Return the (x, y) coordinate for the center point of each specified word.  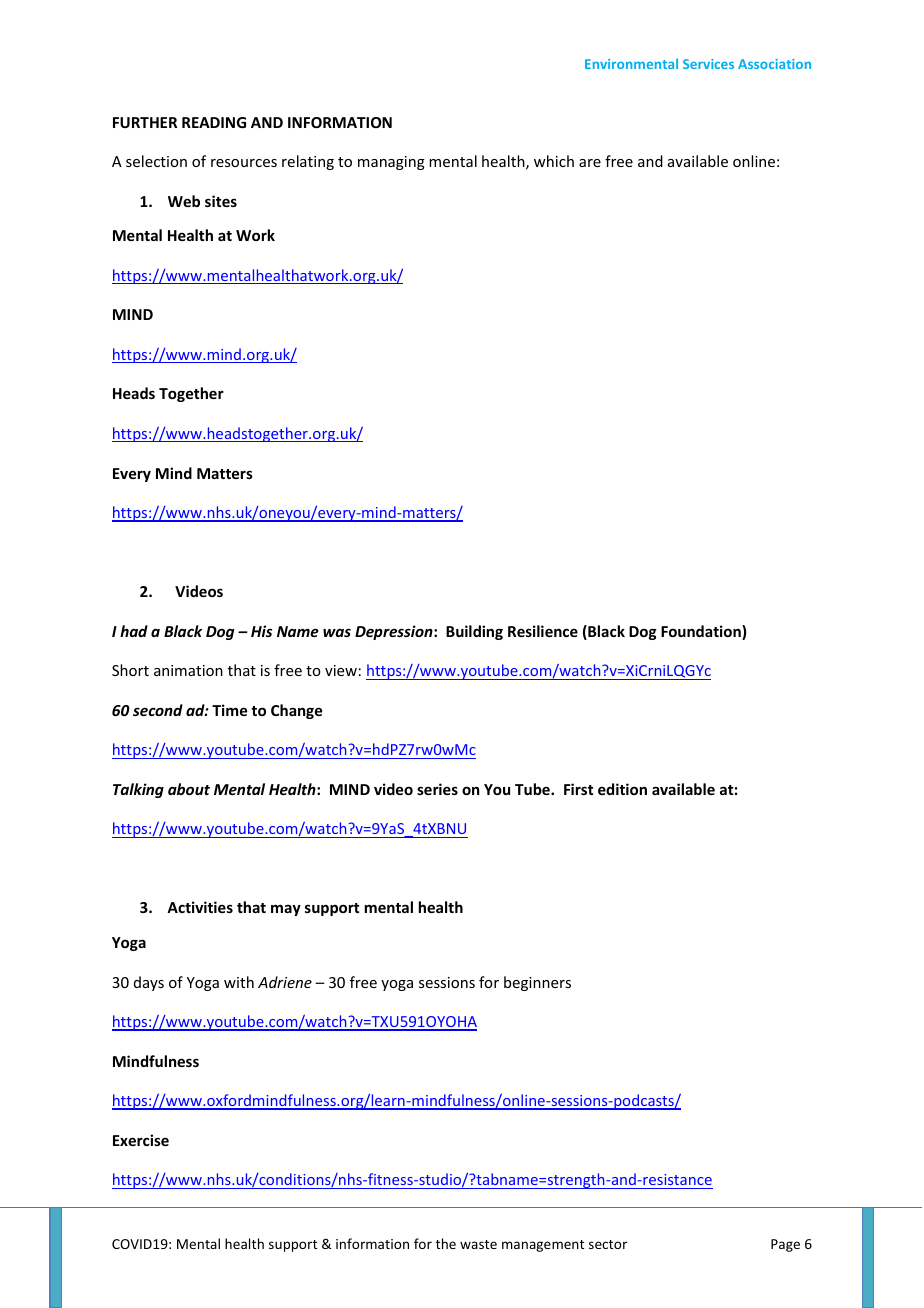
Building (474, 632)
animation (188, 670)
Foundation (702, 632)
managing (391, 163)
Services (708, 64)
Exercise (141, 1140)
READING (214, 122)
